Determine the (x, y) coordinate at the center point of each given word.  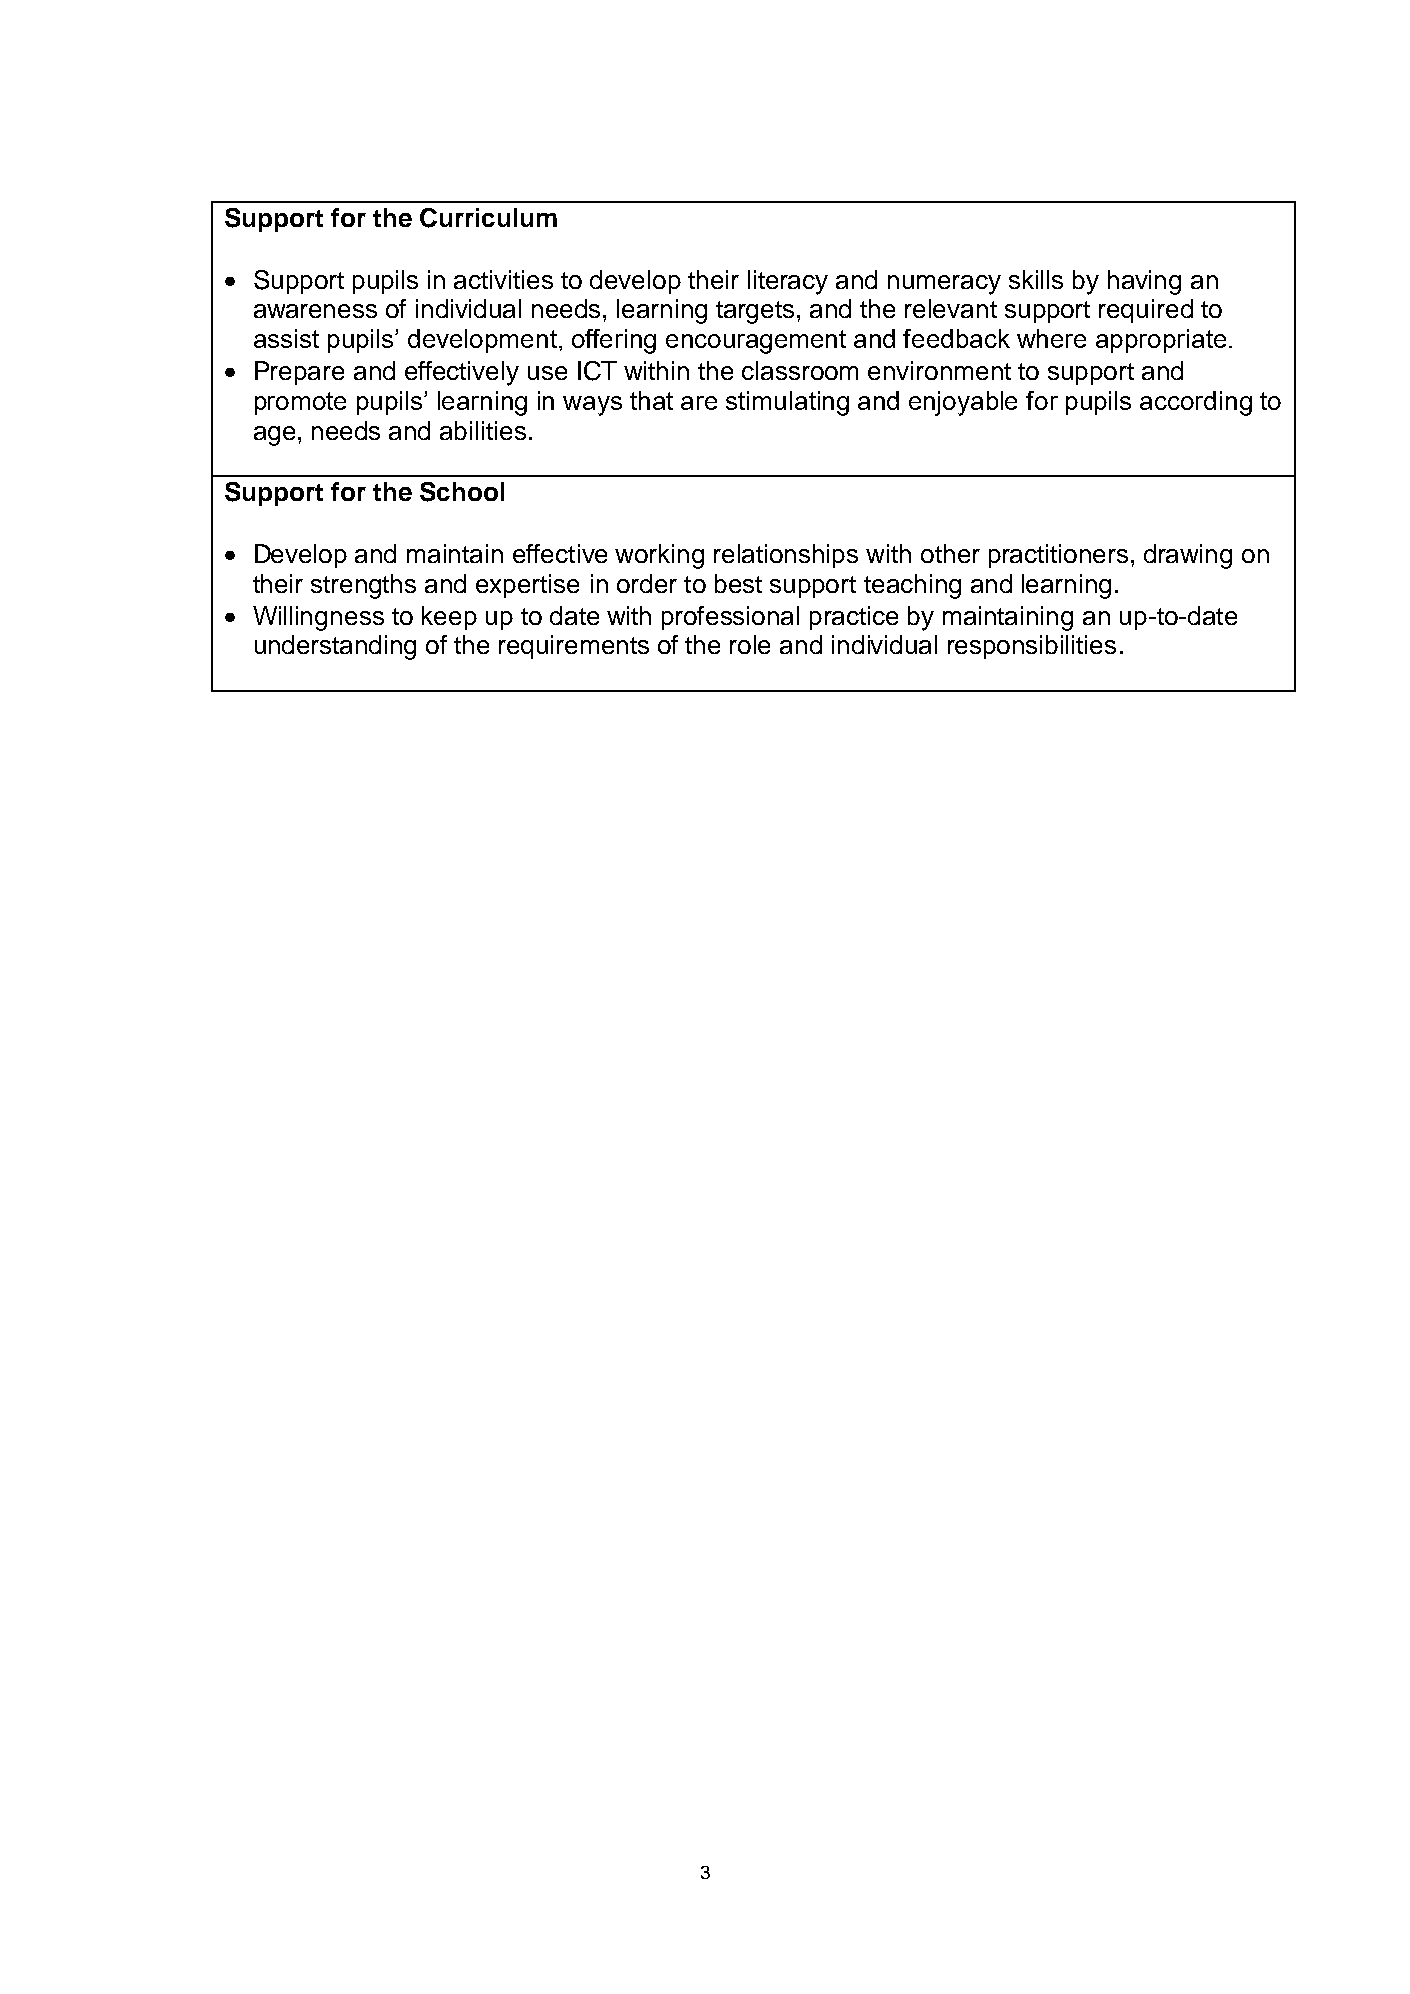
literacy (788, 282)
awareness (315, 311)
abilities (483, 430)
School (462, 492)
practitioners (1058, 556)
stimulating (787, 403)
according (1196, 403)
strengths (363, 586)
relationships (786, 556)
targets (755, 312)
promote (300, 403)
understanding (335, 647)
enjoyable (963, 403)
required (1146, 311)
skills (1036, 279)
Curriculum (488, 218)
